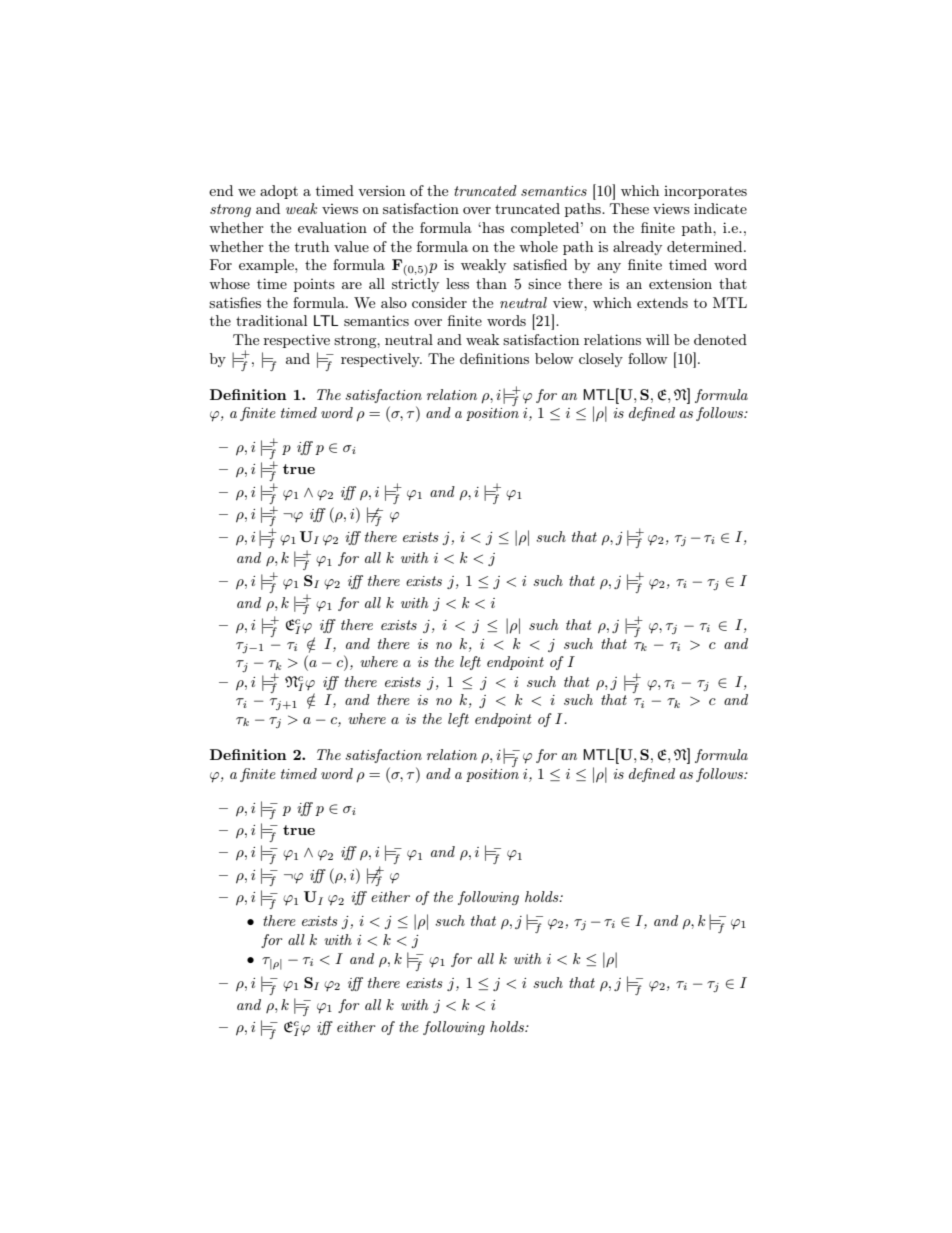  What do you see at coordinates (705, 192) in the screenshot?
I see `incorporates` at bounding box center [705, 192].
